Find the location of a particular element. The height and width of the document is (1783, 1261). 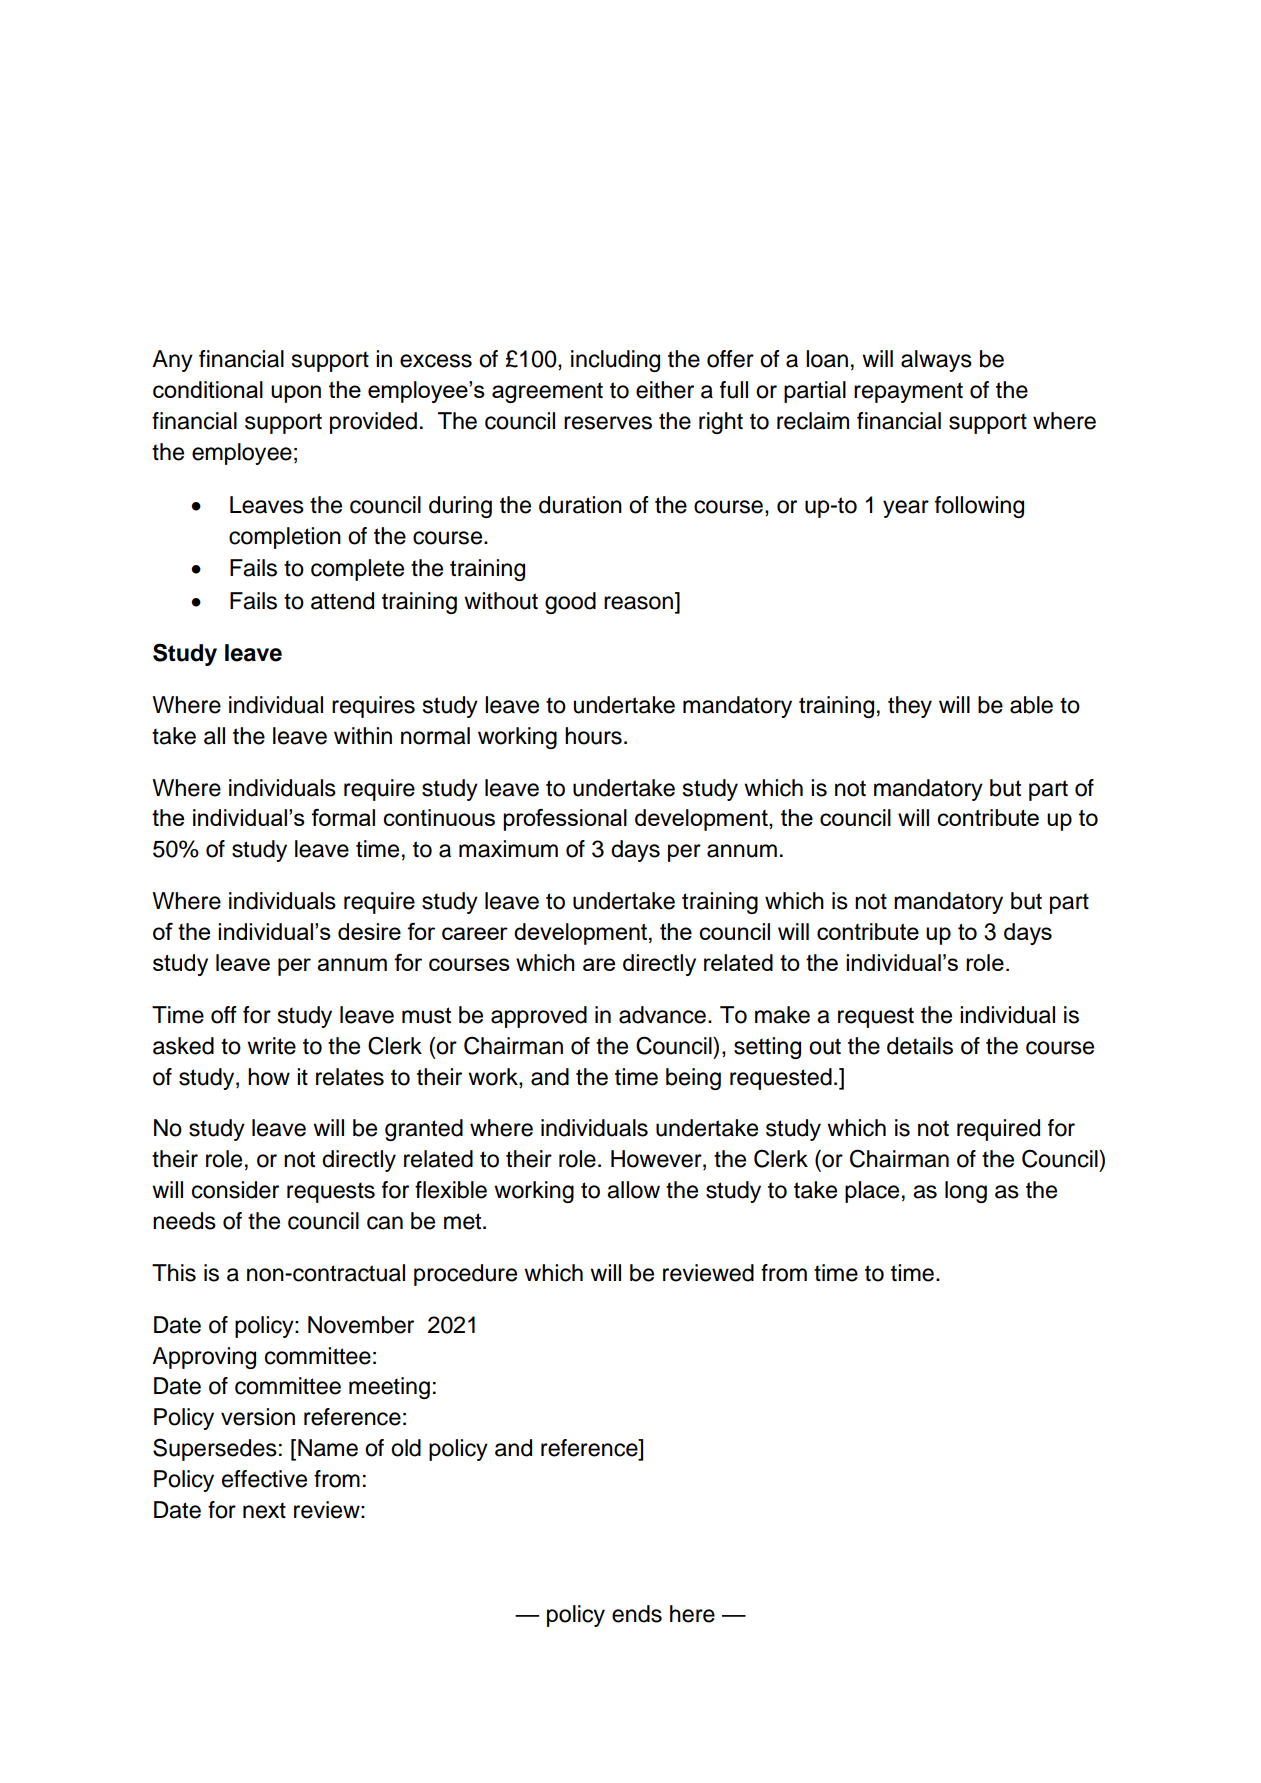

repayment is located at coordinates (908, 392).
